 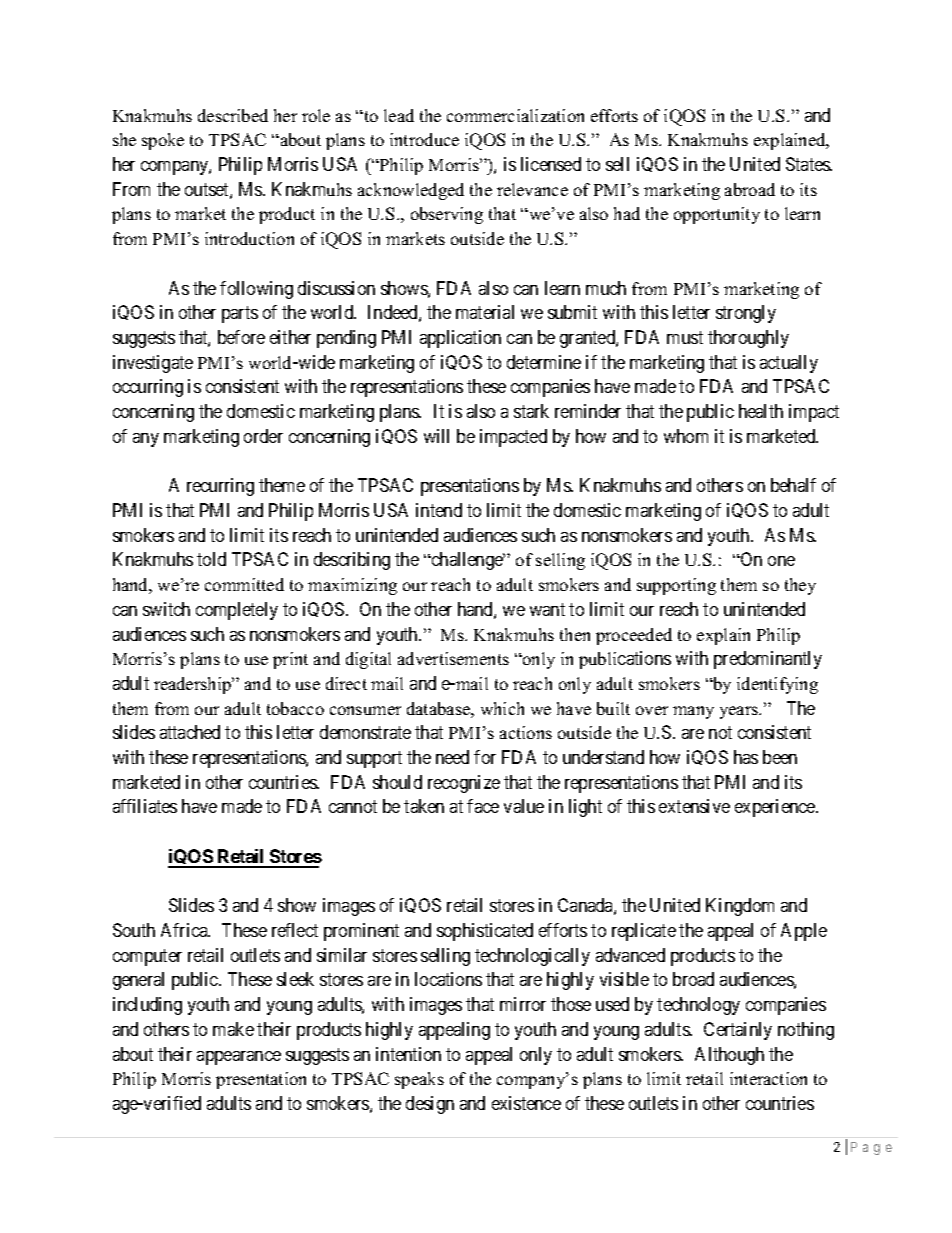 What do you see at coordinates (768, 660) in the screenshot?
I see `predominantly` at bounding box center [768, 660].
